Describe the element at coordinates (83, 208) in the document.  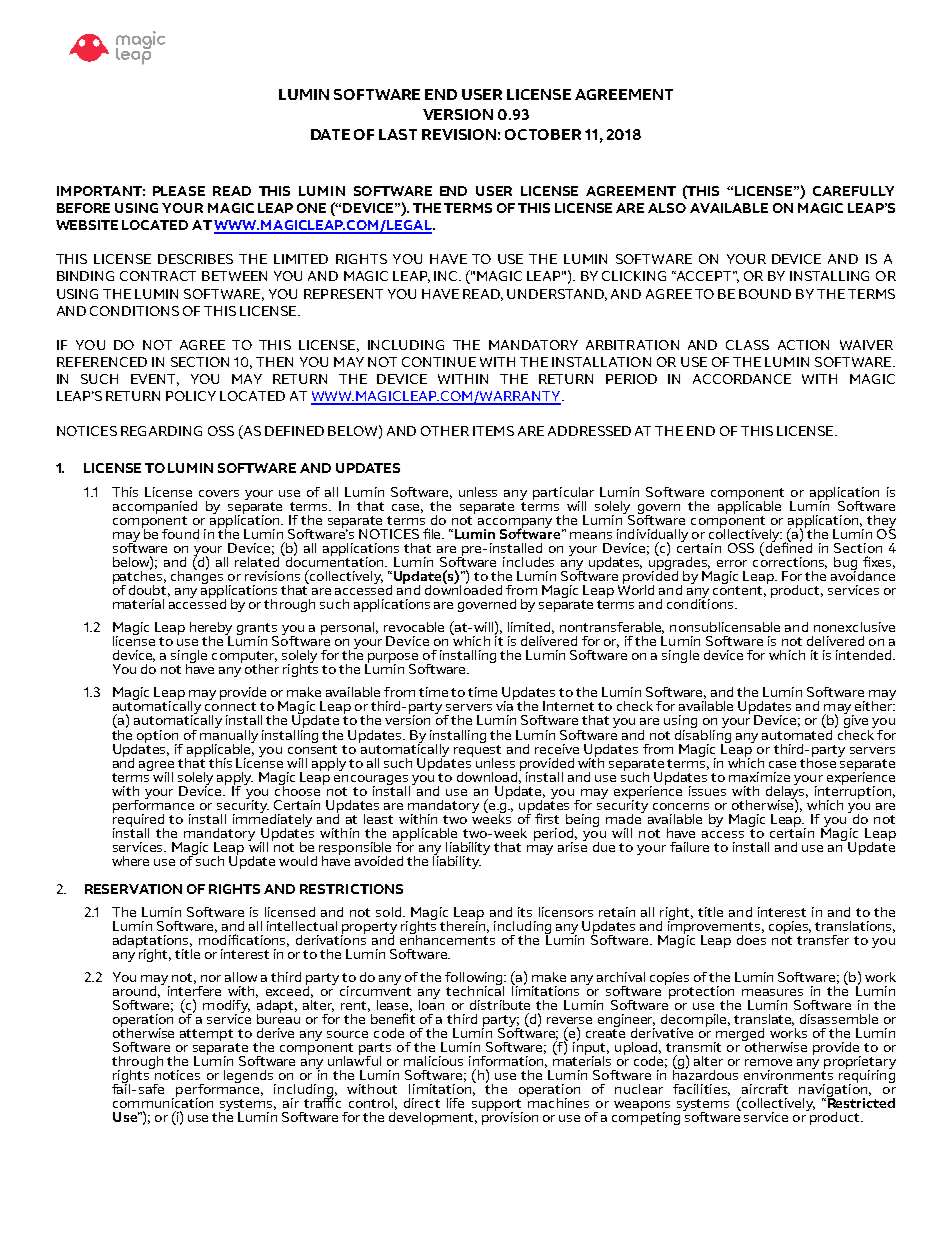
I see `BEFORE` at that location.
